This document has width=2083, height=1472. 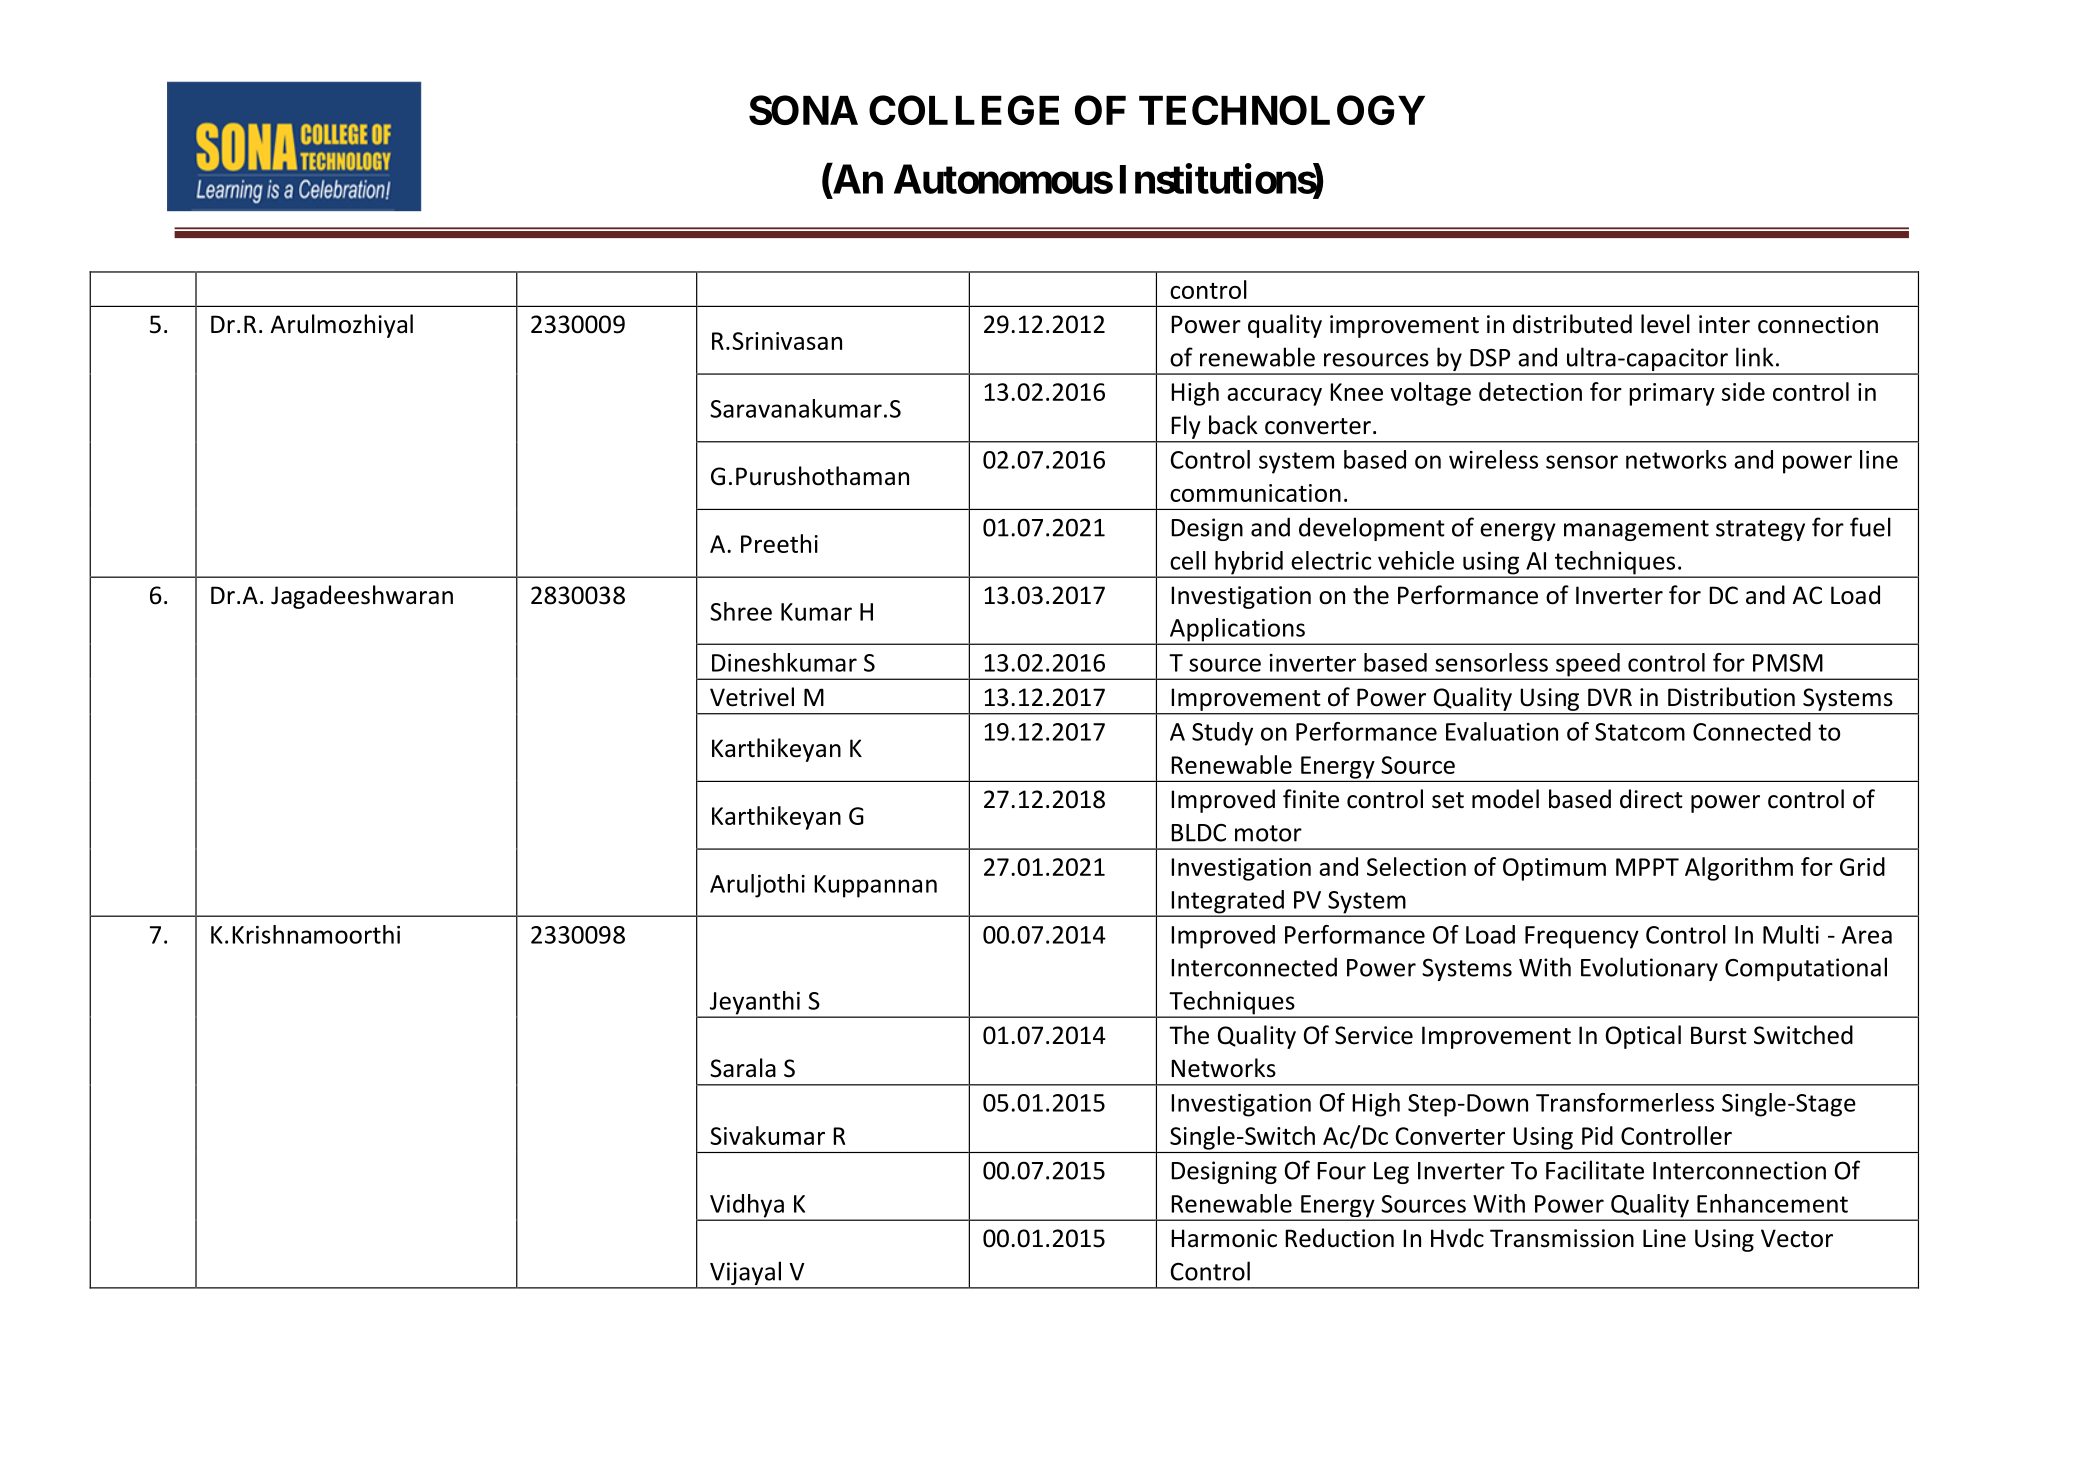 What do you see at coordinates (1374, 1035) in the document?
I see `Service` at bounding box center [1374, 1035].
